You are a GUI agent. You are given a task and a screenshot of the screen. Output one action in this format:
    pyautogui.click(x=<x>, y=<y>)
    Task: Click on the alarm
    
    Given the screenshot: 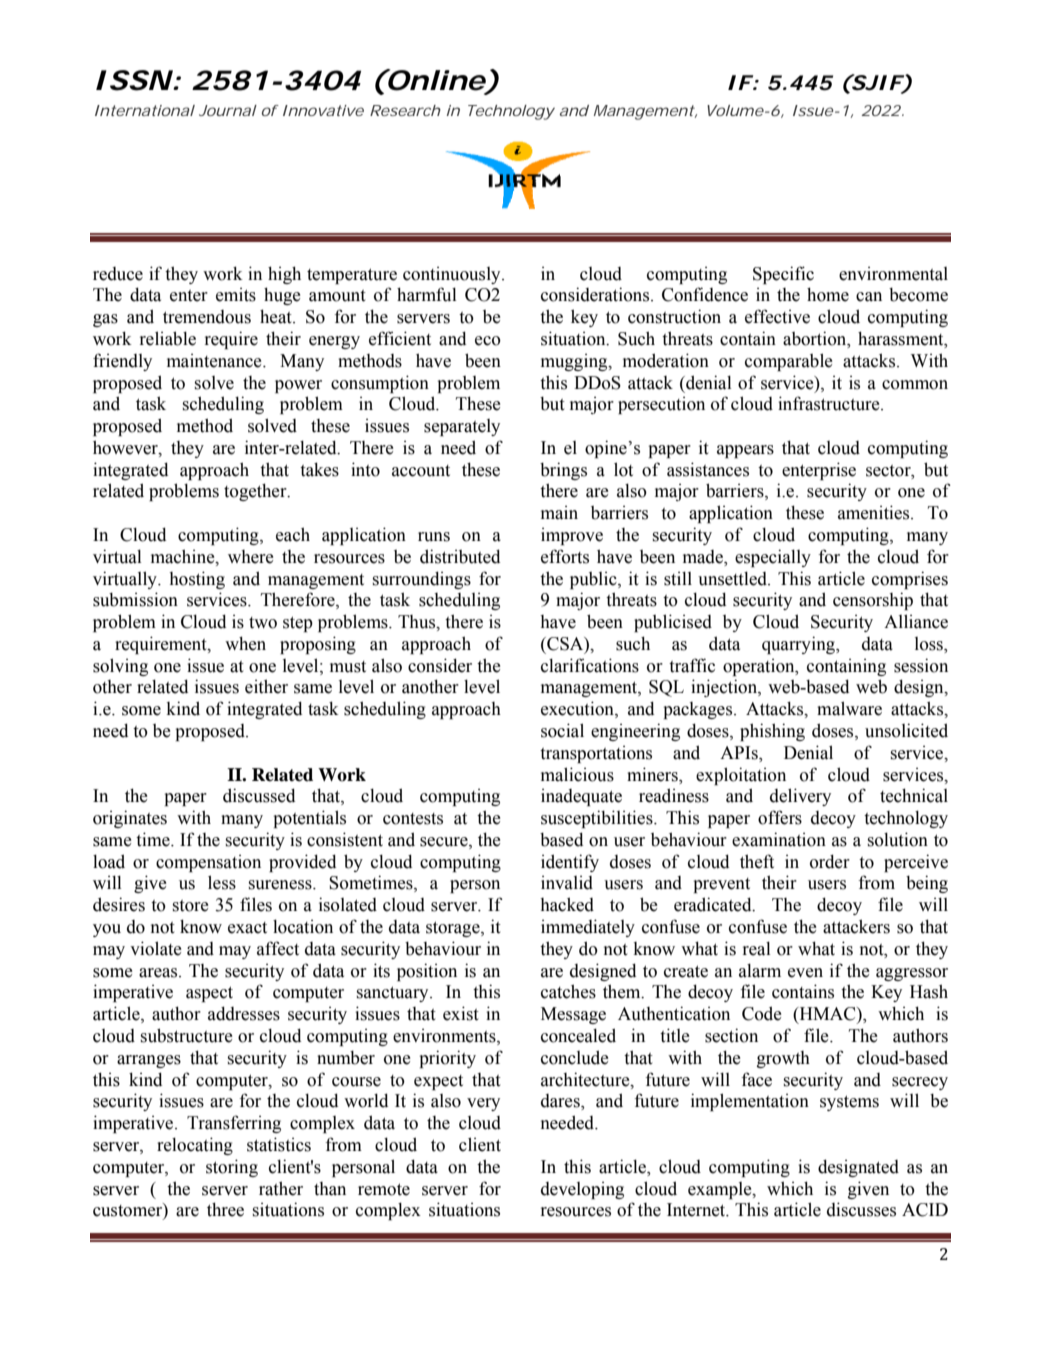 What is the action you would take?
    pyautogui.click(x=760, y=970)
